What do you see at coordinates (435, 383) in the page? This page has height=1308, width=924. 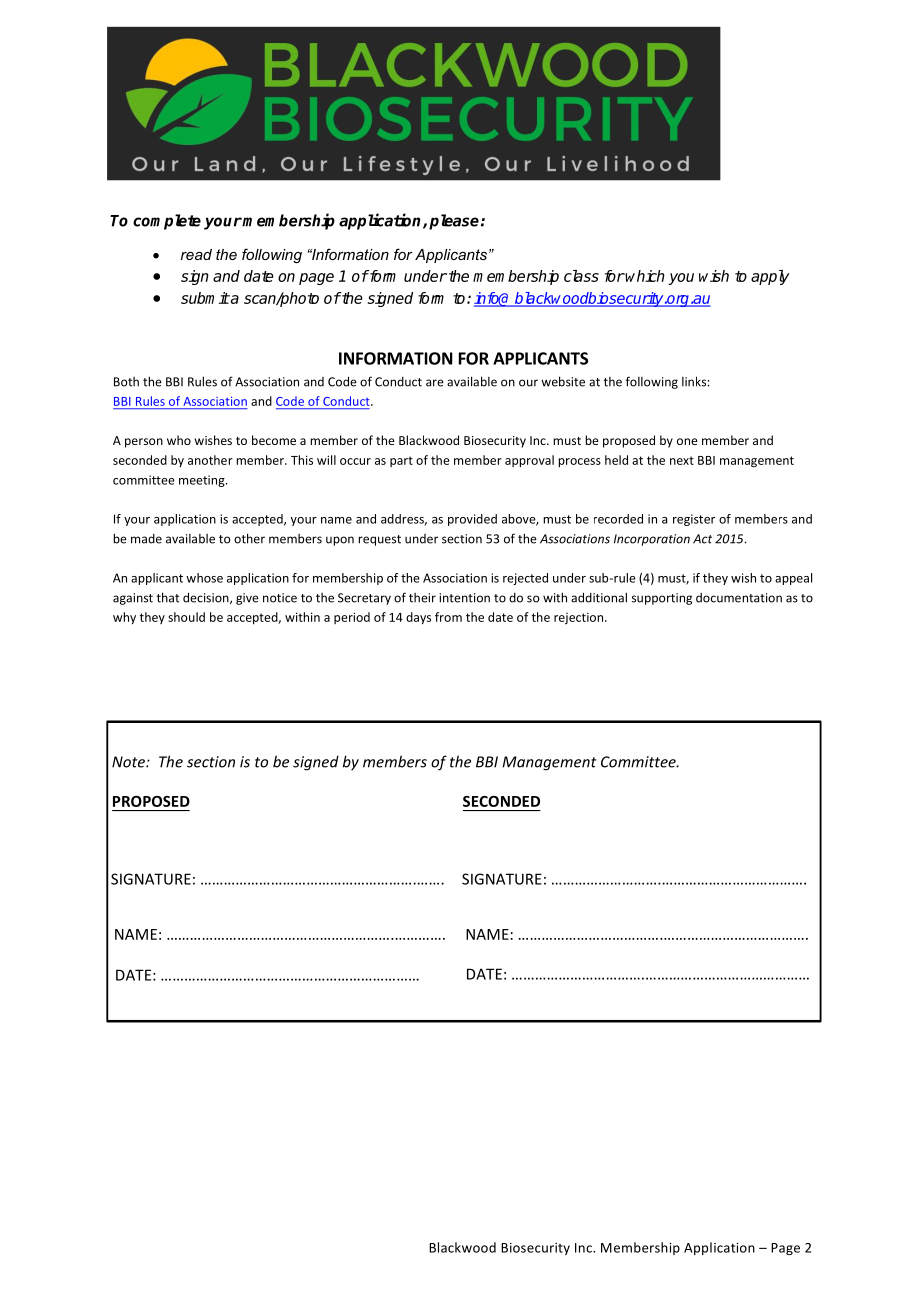 I see `are` at bounding box center [435, 383].
